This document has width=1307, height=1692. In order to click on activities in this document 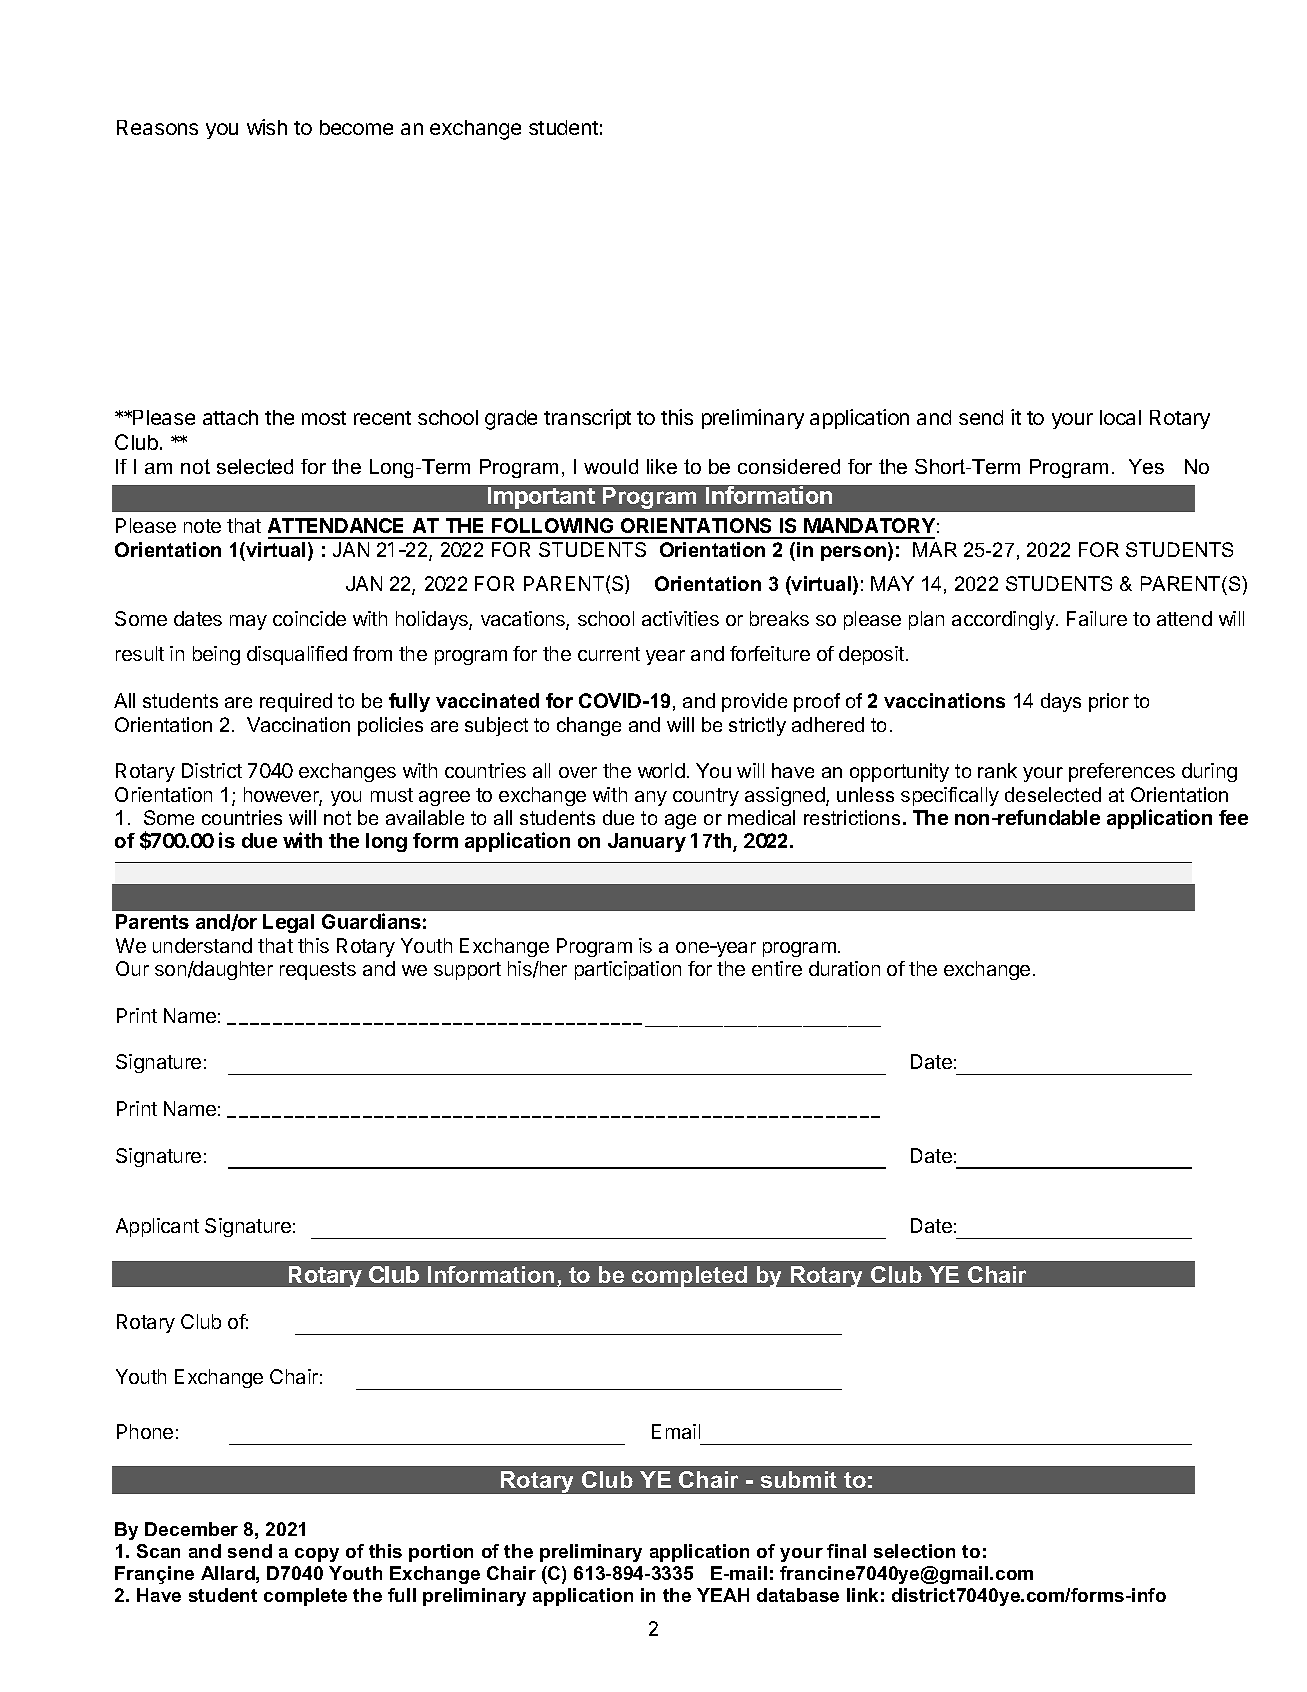, I will do `click(680, 618)`.
